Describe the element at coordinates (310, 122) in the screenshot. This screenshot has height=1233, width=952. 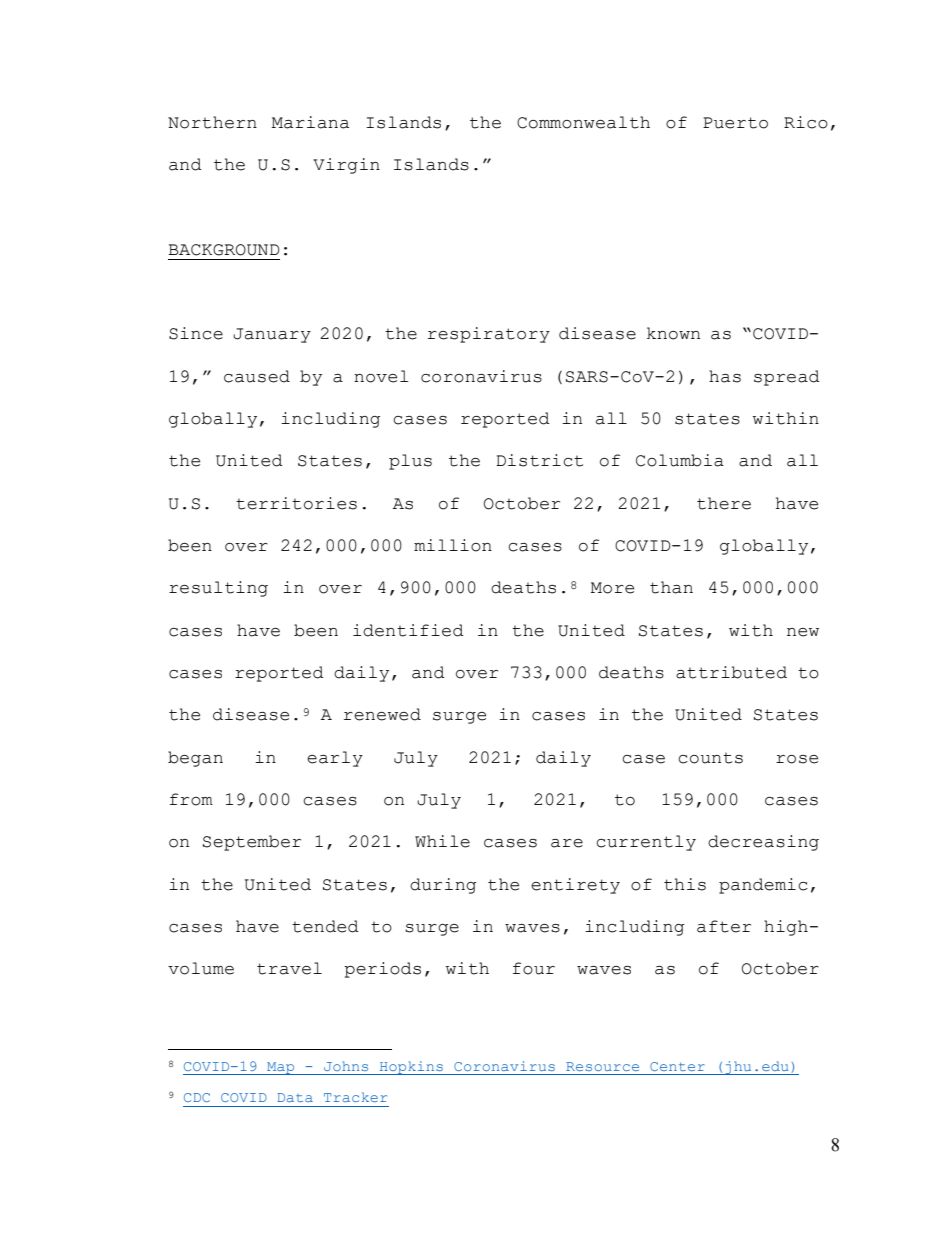
I see `Mariana` at that location.
